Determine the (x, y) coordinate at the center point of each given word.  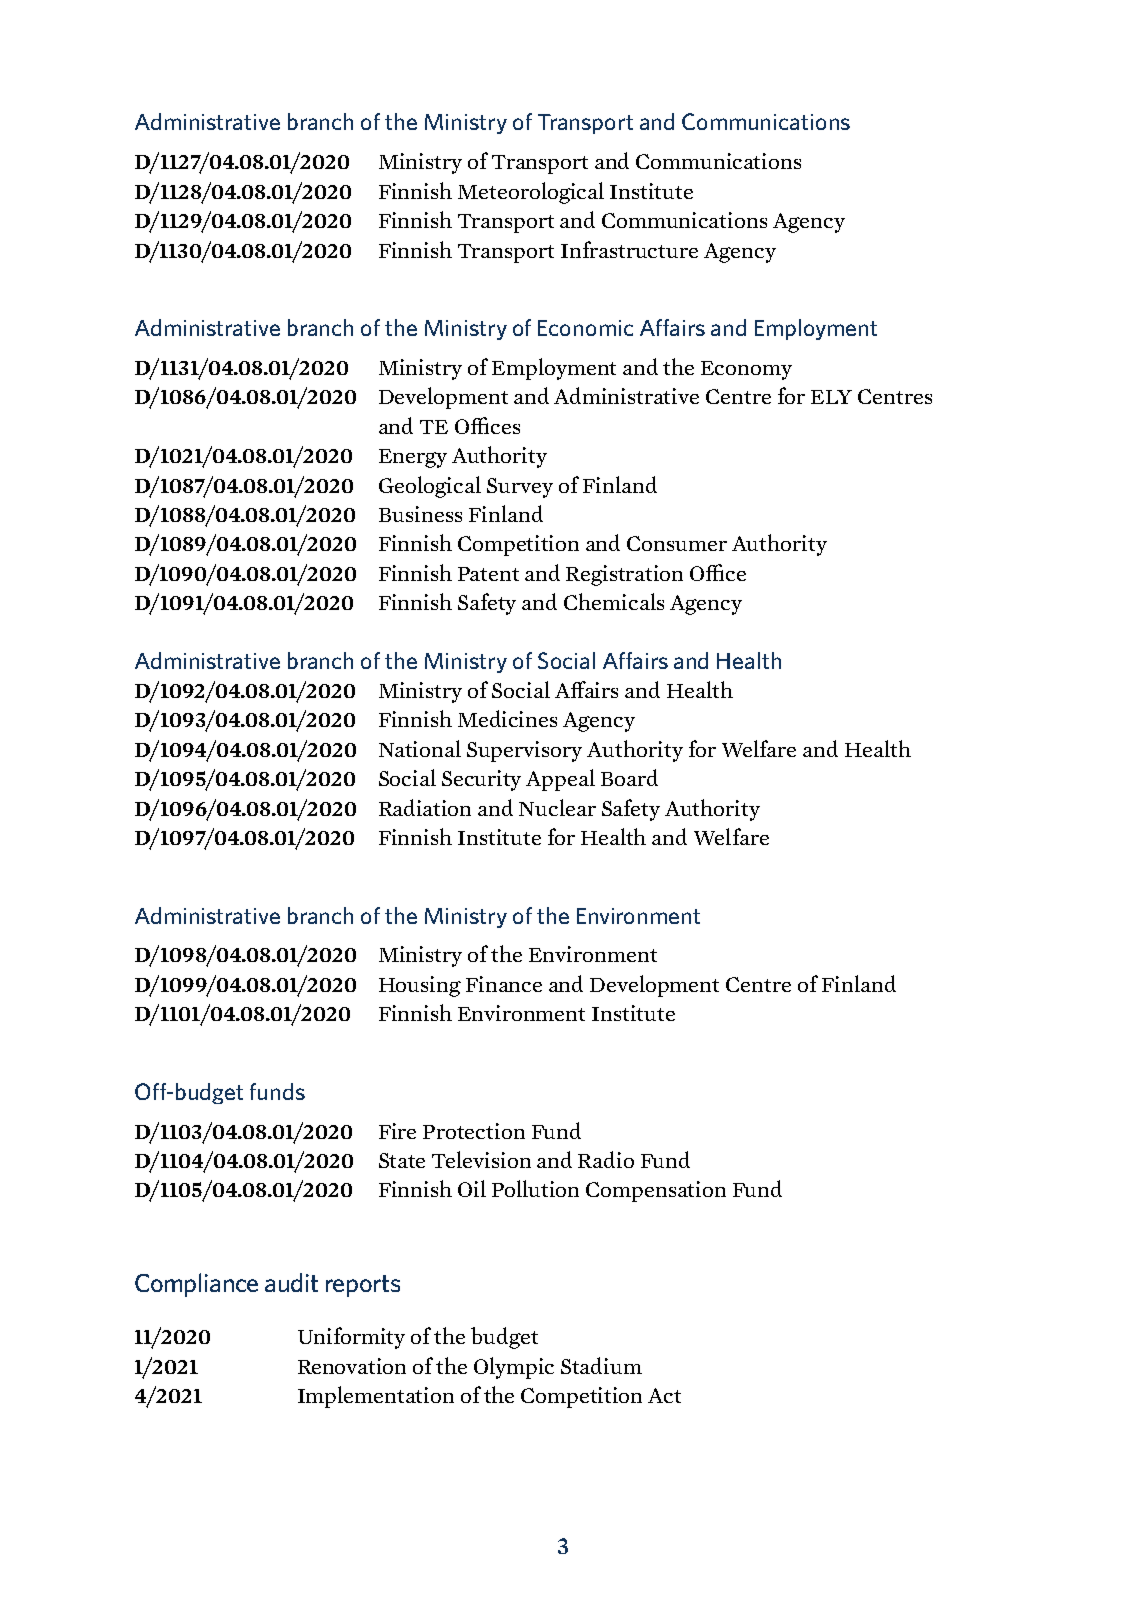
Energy (413, 458)
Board (629, 777)
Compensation (656, 1191)
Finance (504, 984)
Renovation (352, 1366)
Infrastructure (629, 249)
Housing (420, 986)
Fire (397, 1131)
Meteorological (531, 193)
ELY (831, 397)
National (420, 748)
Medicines (507, 718)
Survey (520, 488)
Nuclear (557, 807)
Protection (474, 1131)
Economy (746, 370)
